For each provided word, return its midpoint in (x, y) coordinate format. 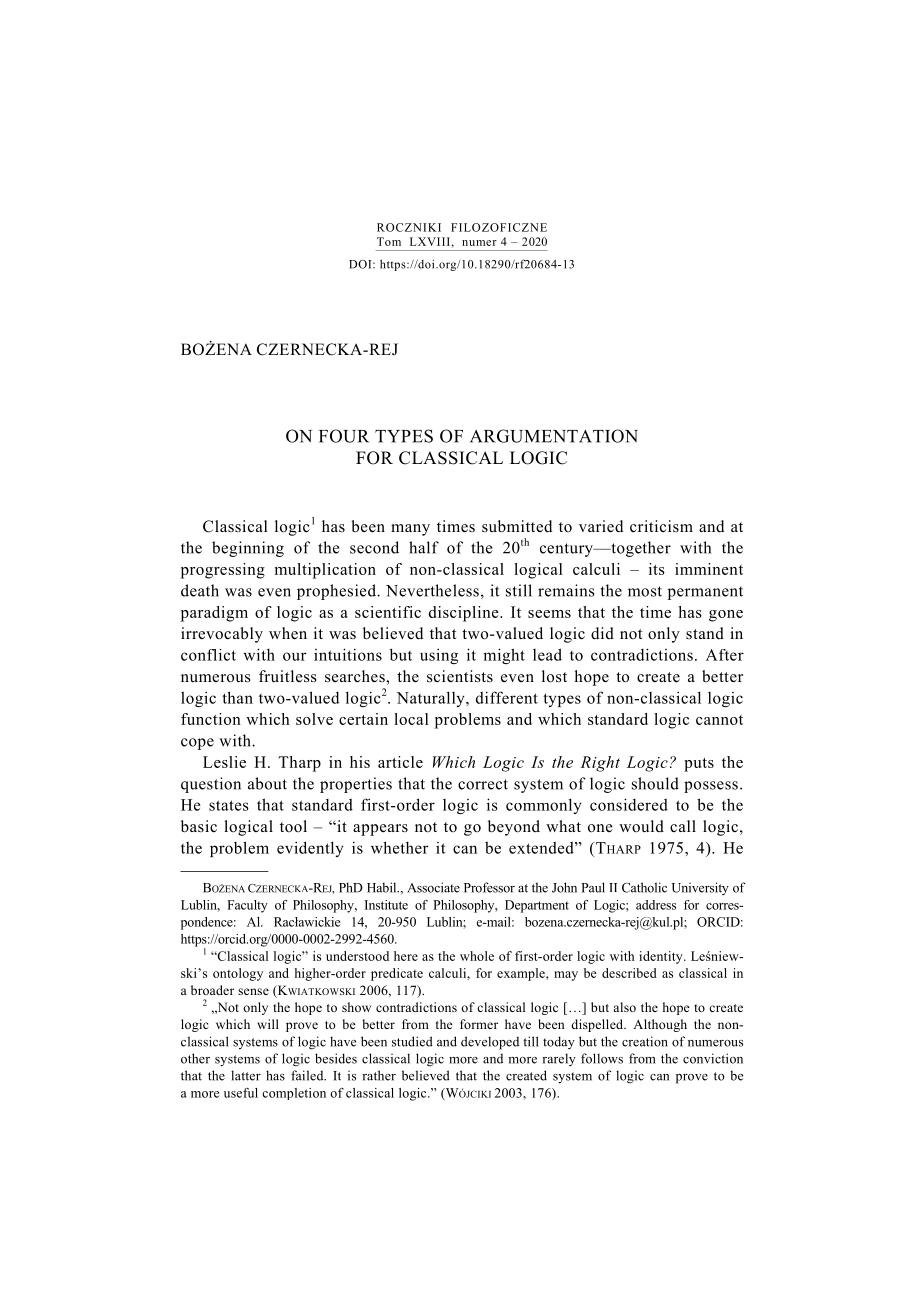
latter (246, 1075)
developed (490, 1043)
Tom (389, 241)
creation (645, 1041)
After (725, 655)
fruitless (288, 676)
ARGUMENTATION (554, 436)
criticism (661, 526)
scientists (460, 676)
